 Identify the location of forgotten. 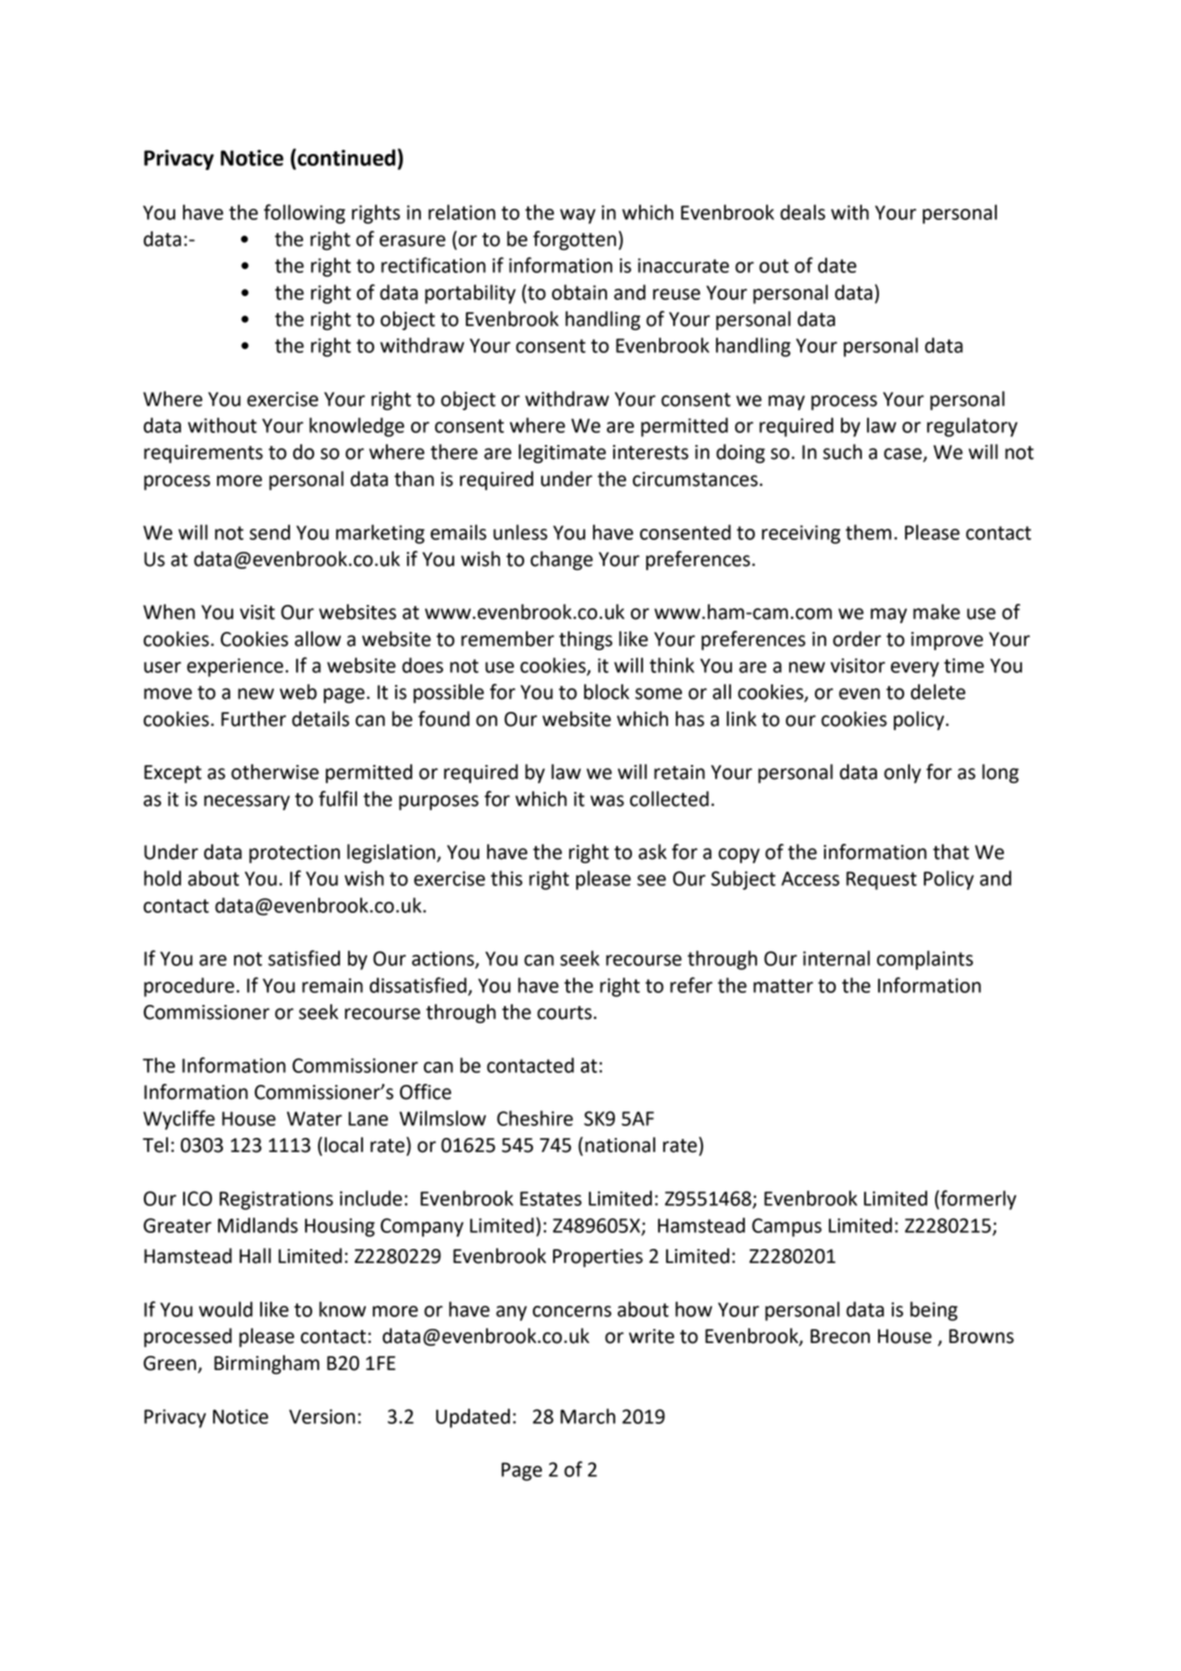
(574, 240).
